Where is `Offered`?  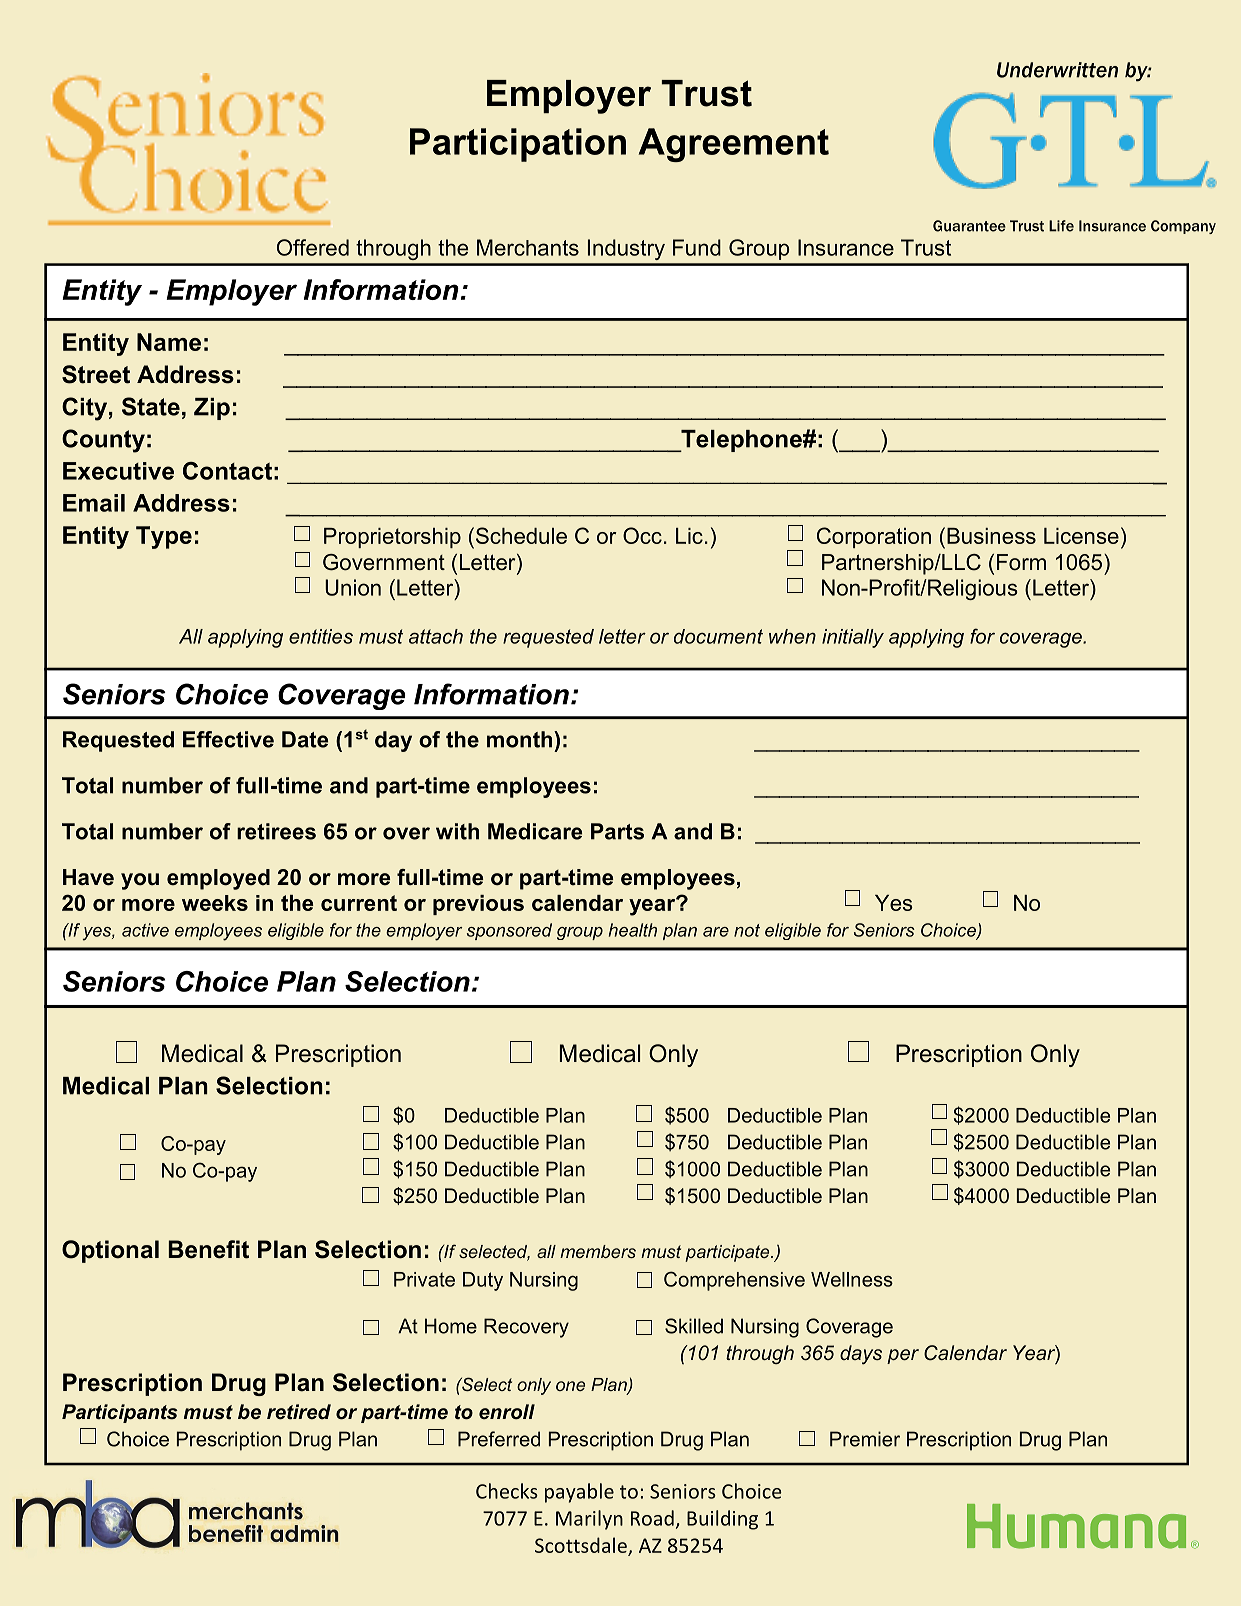
Offered is located at coordinates (313, 247).
